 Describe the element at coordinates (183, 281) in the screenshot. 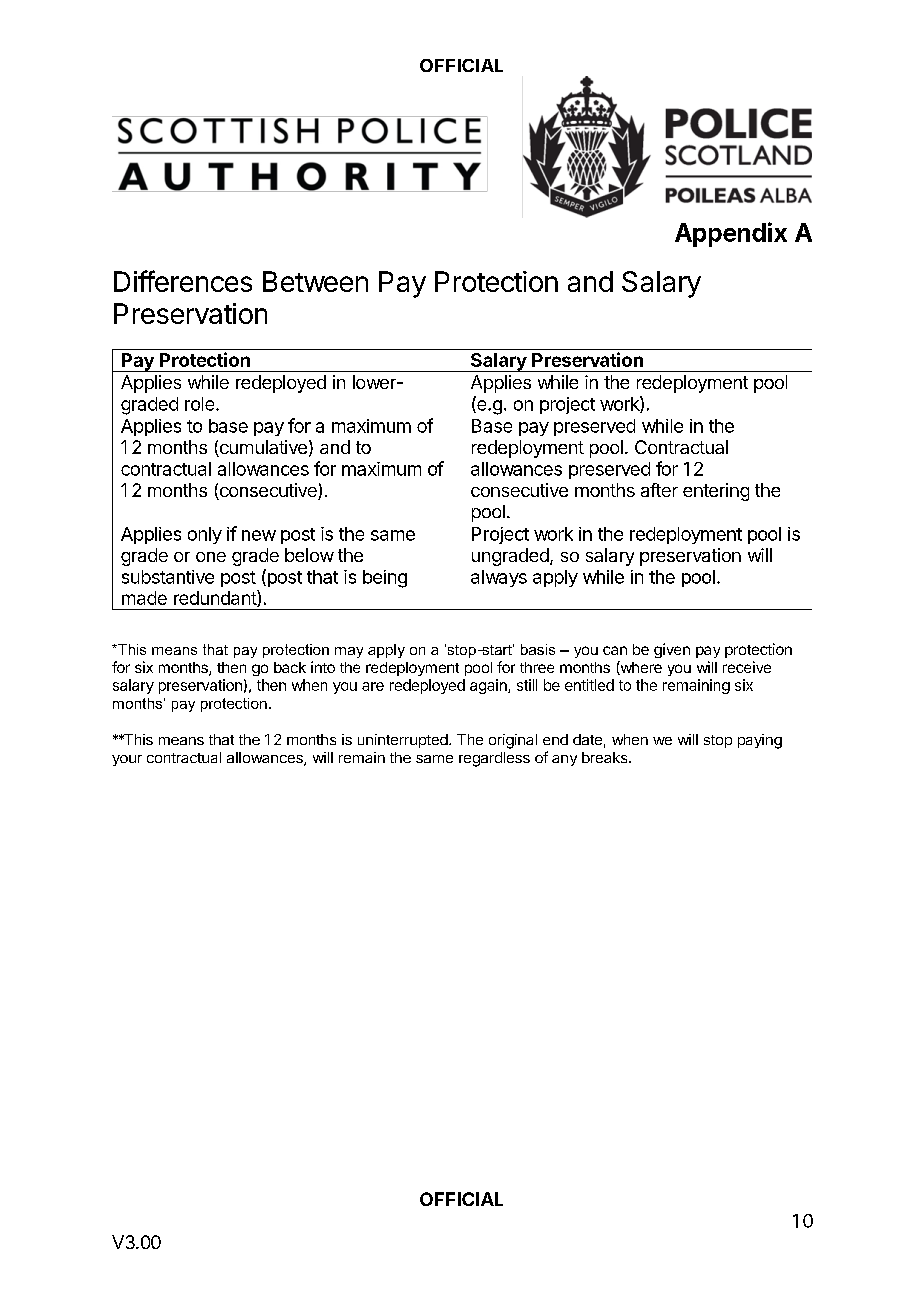

I see `Differences` at that location.
